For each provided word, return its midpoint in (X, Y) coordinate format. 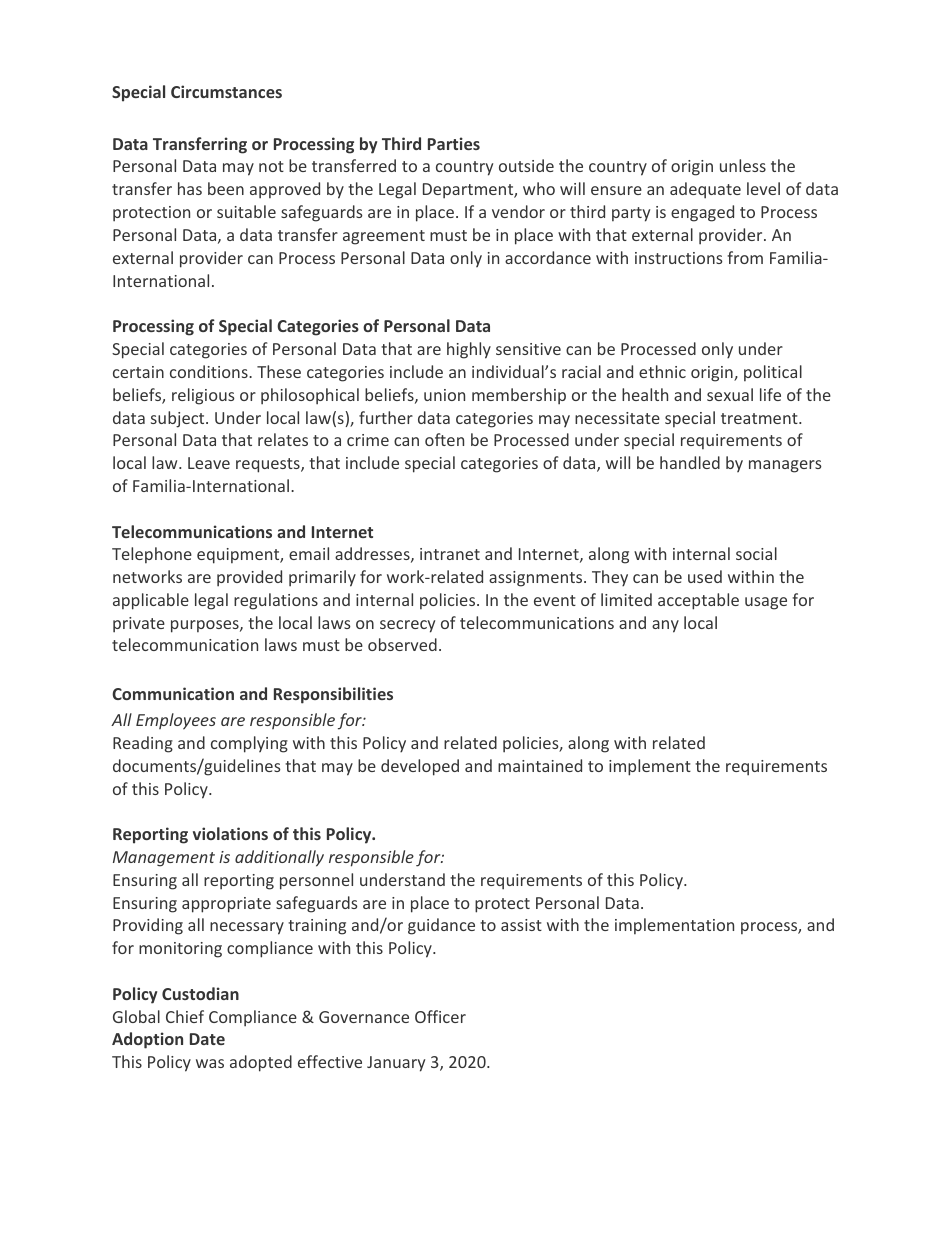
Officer (440, 1016)
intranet (450, 554)
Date (207, 1039)
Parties (454, 143)
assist (521, 925)
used (705, 576)
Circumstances (226, 91)
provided (249, 578)
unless (743, 165)
